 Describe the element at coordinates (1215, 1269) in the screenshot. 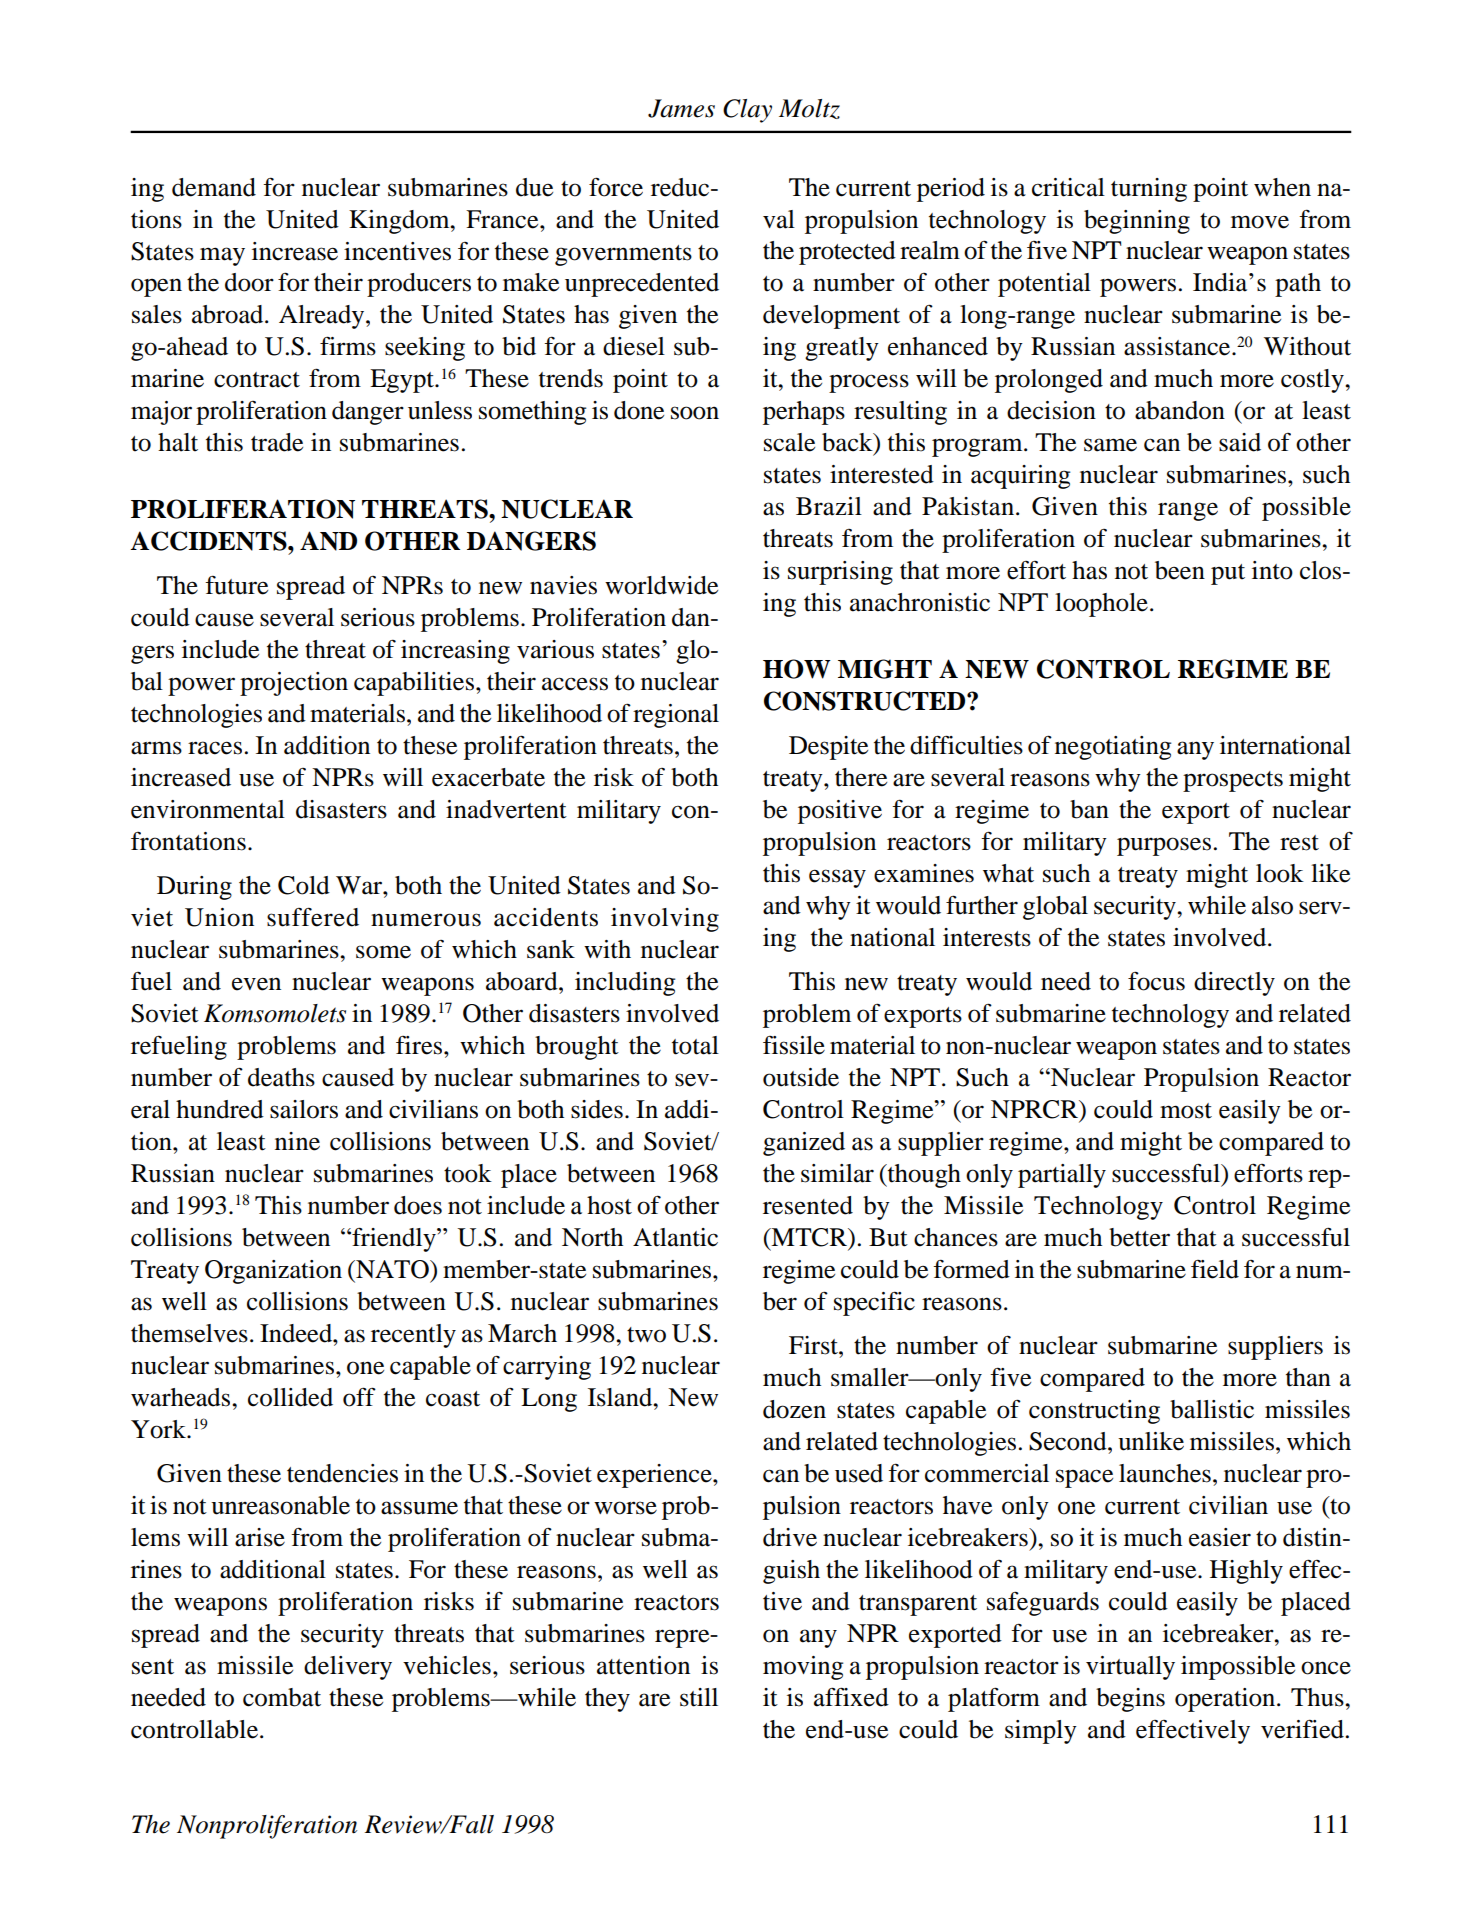

I see `field` at that location.
